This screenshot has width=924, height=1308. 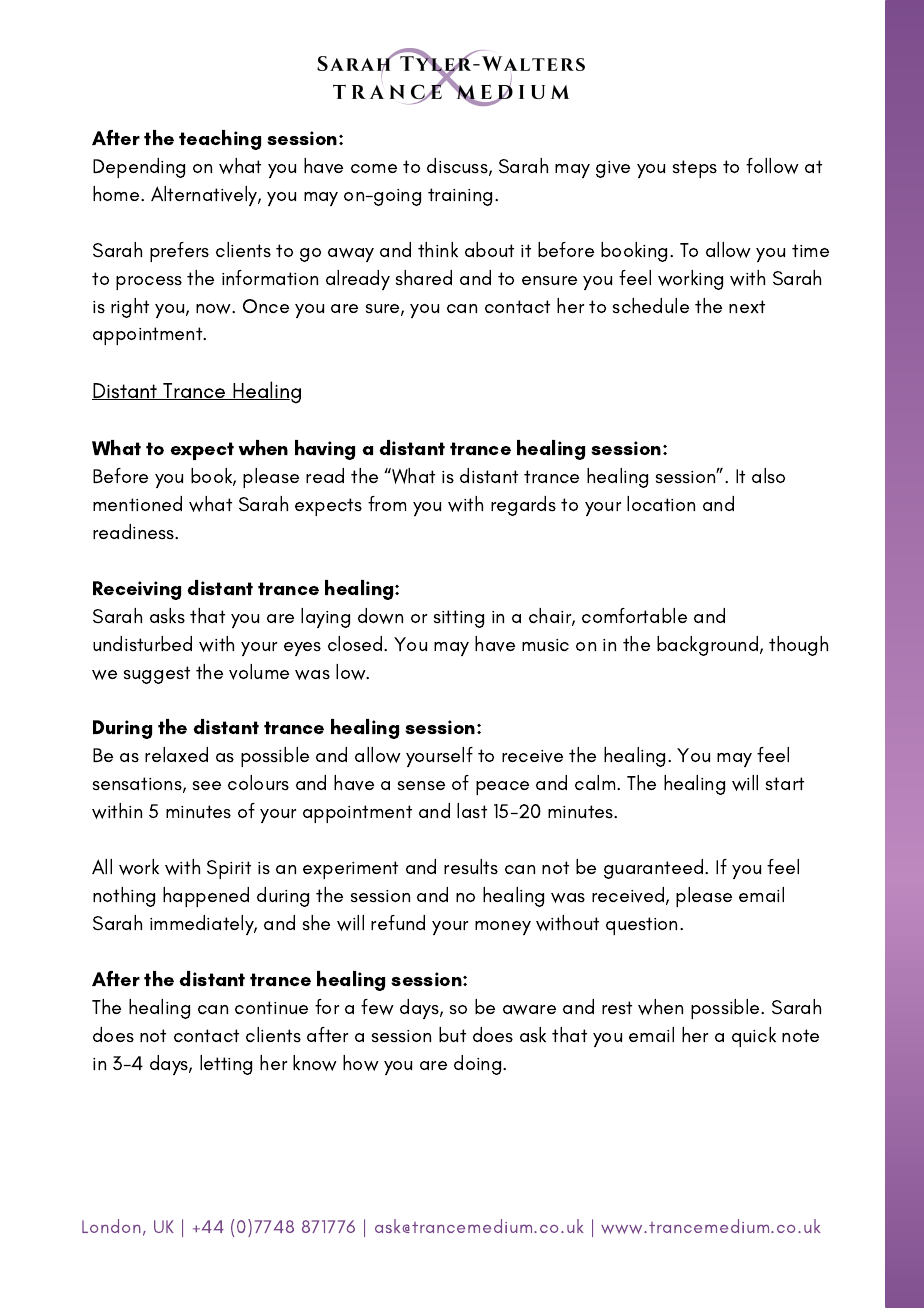 I want to click on start, so click(x=785, y=783).
